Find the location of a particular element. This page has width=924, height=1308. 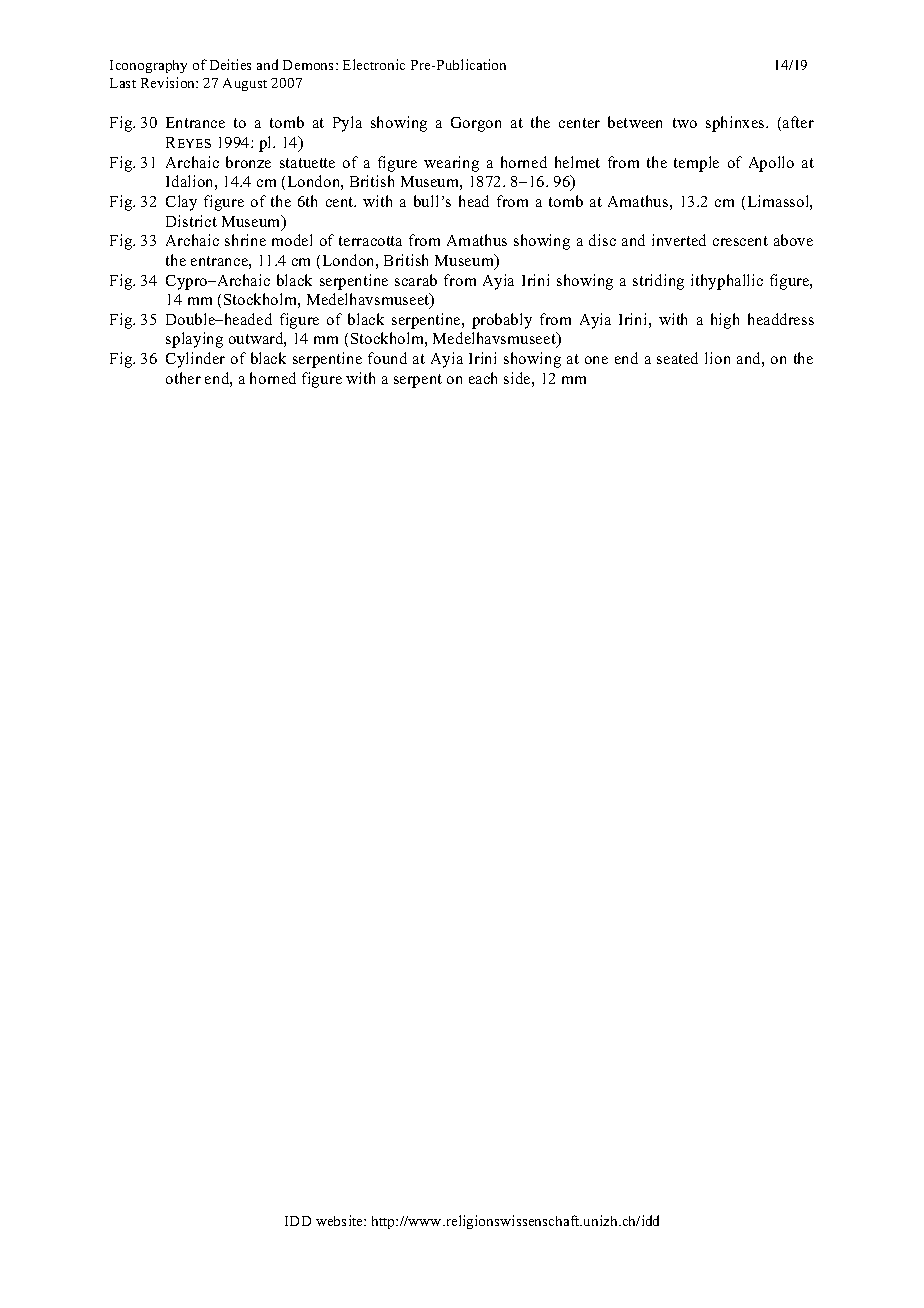

two is located at coordinates (685, 123).
